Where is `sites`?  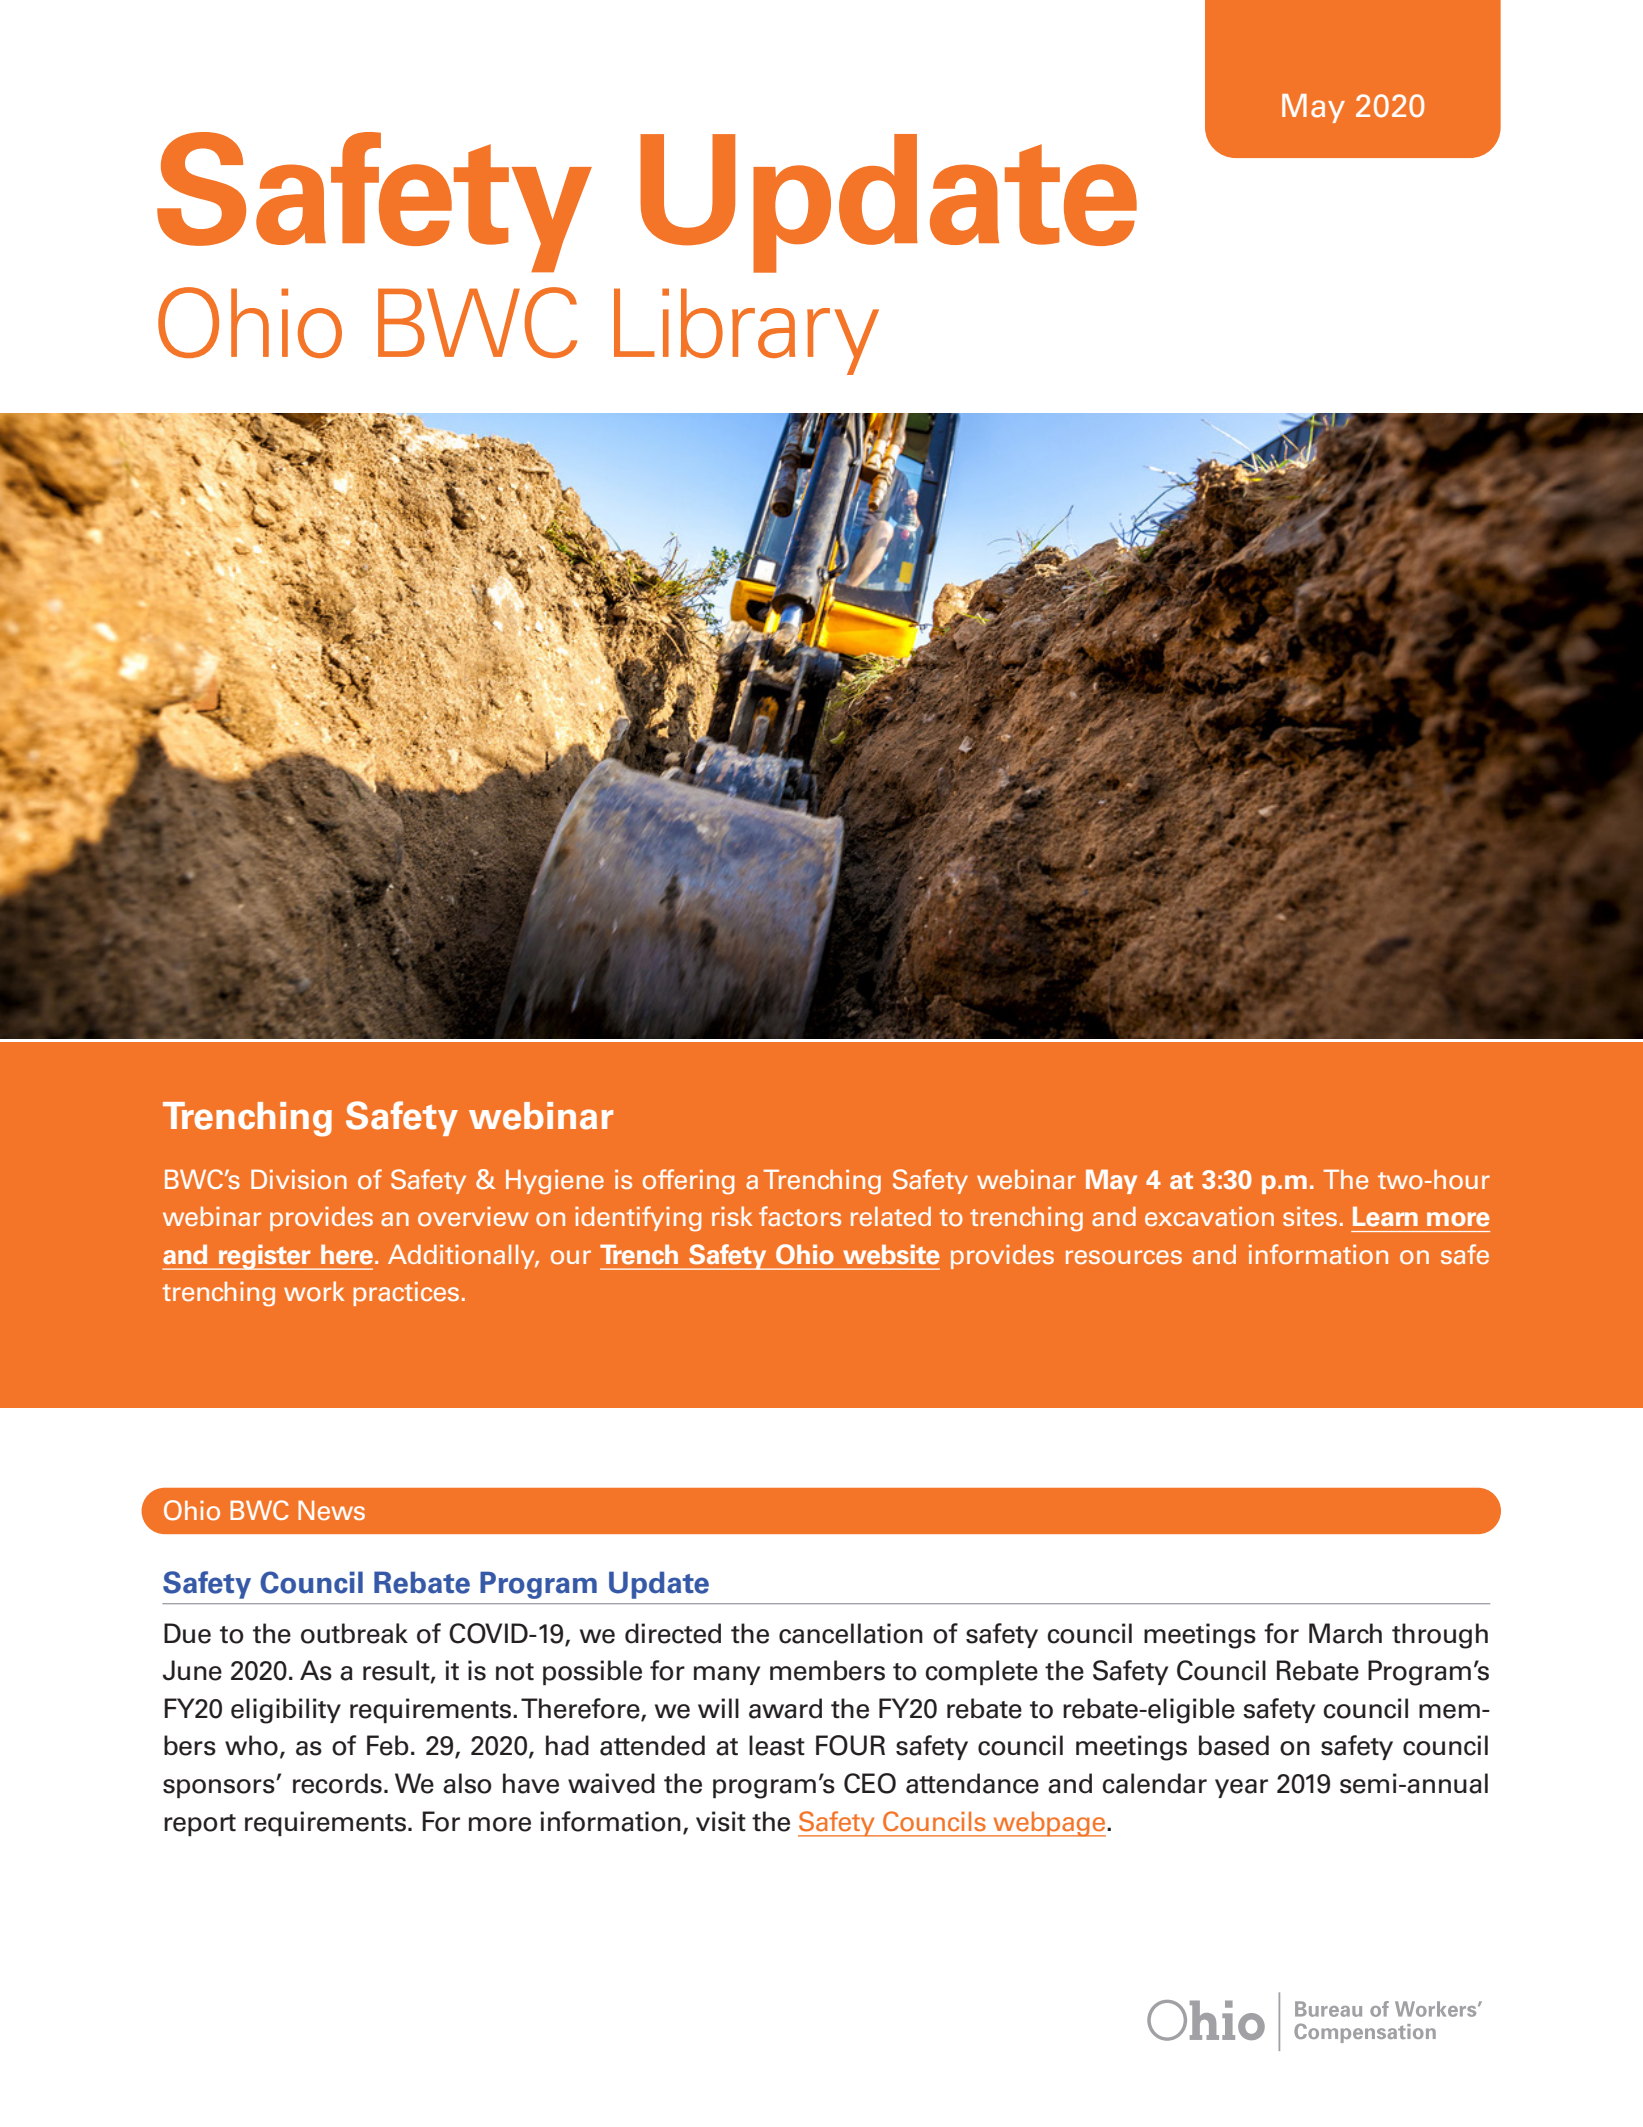 sites is located at coordinates (1310, 1217).
